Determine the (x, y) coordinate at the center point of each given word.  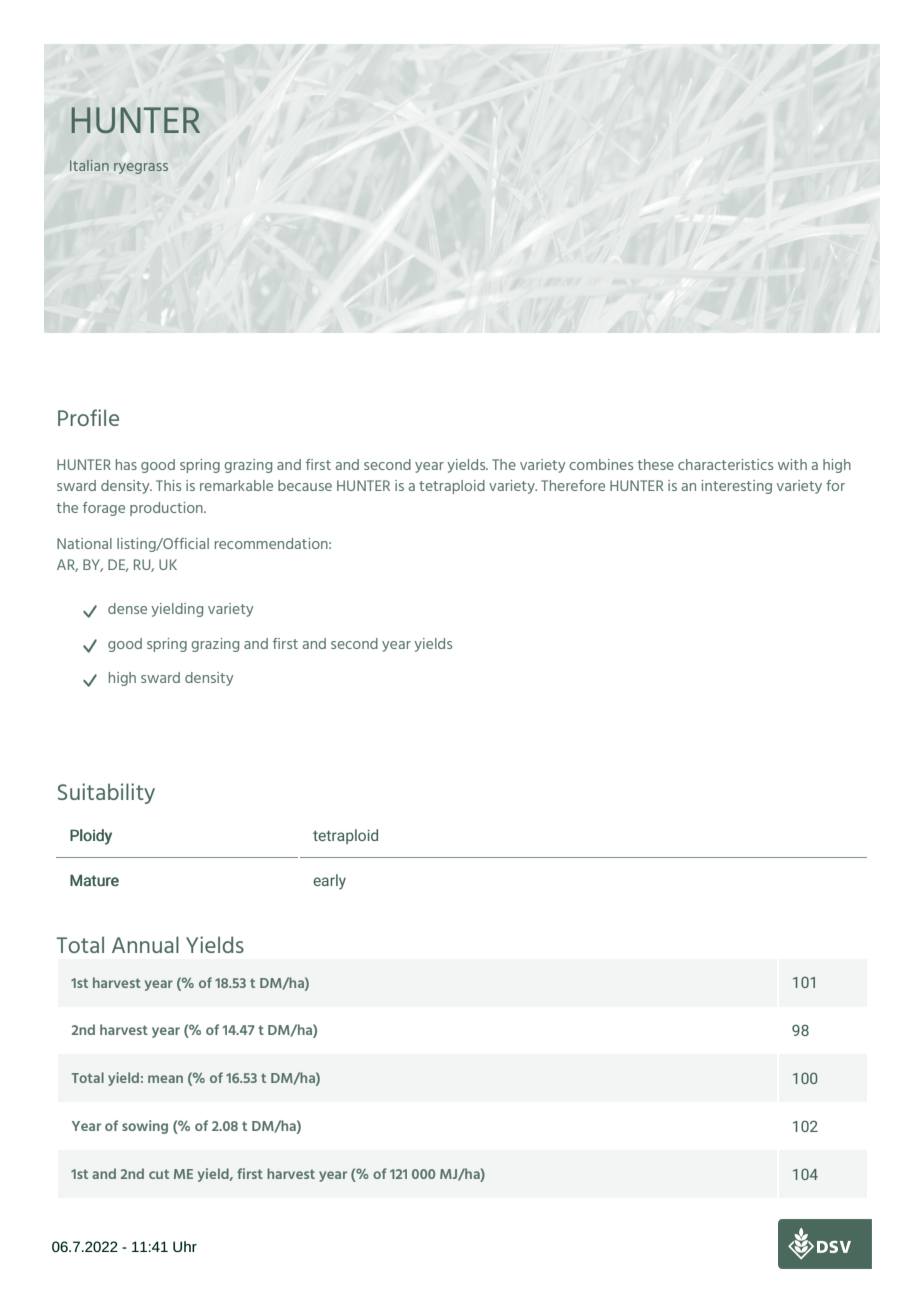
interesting (736, 487)
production (167, 509)
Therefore (573, 485)
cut (159, 1174)
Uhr (185, 1246)
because (305, 485)
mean (165, 1079)
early (329, 882)
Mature (94, 880)
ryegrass (141, 168)
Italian (89, 165)
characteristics (725, 464)
